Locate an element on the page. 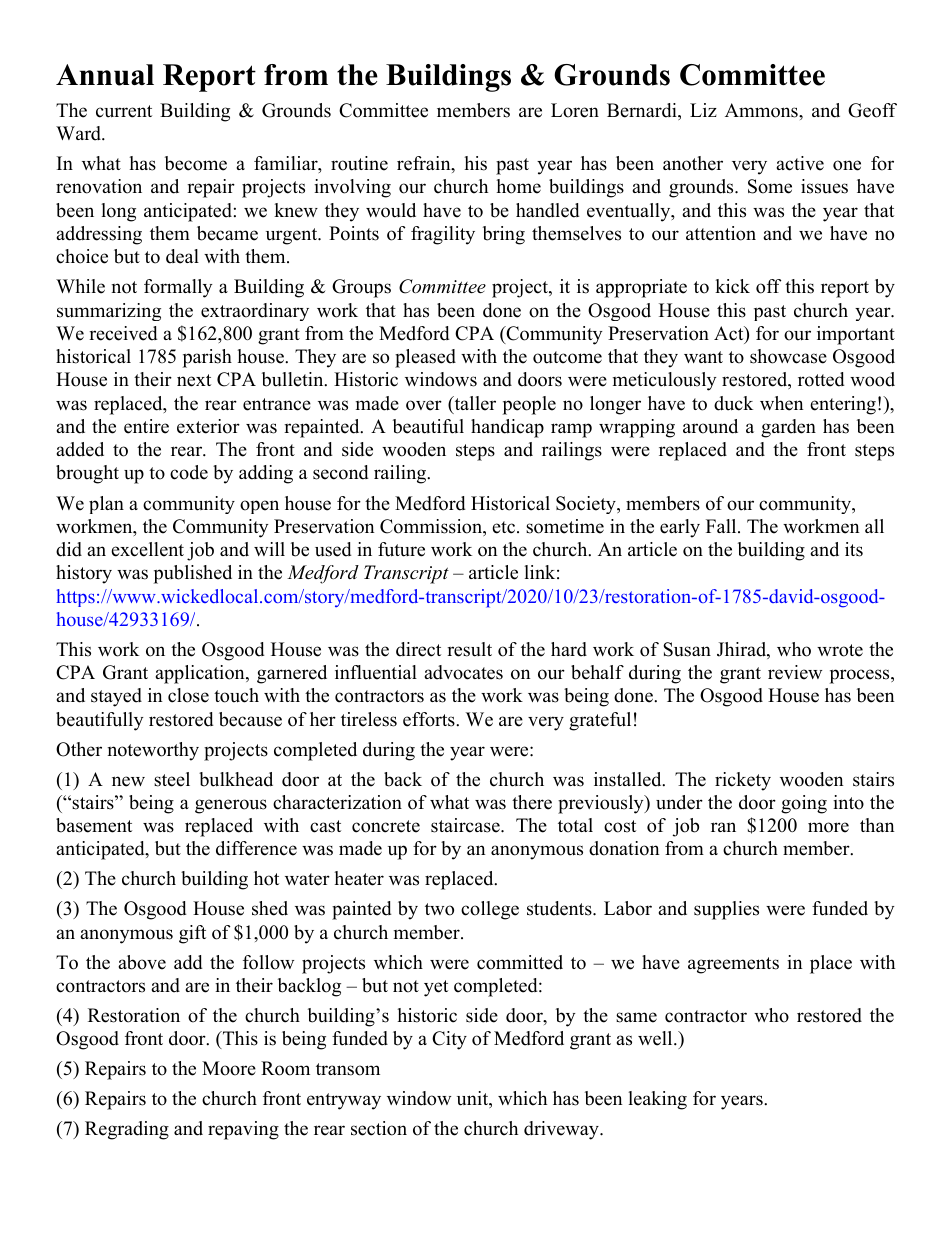 This document has width=952, height=1233. Loren is located at coordinates (575, 110).
